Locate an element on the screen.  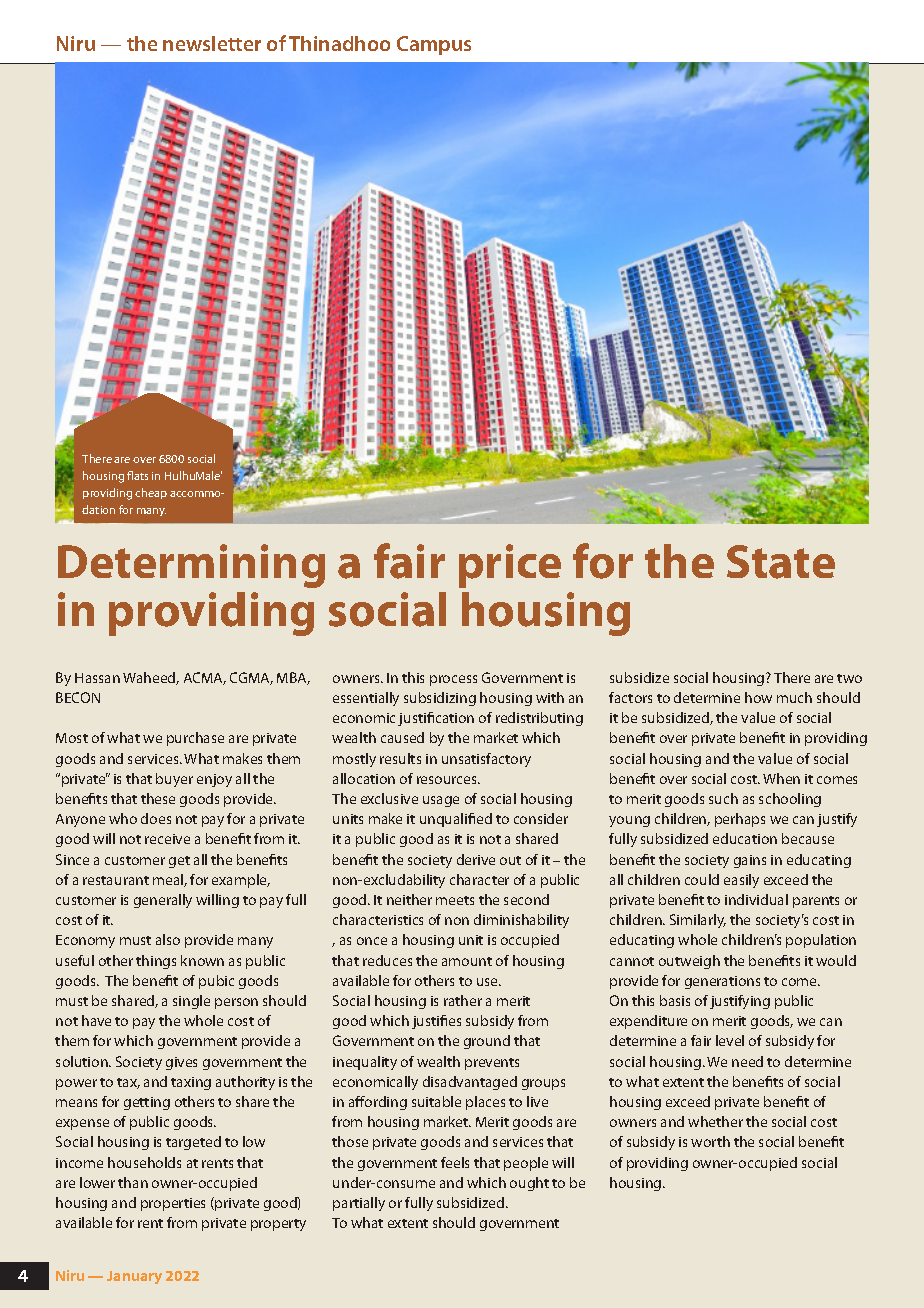
how is located at coordinates (758, 697).
